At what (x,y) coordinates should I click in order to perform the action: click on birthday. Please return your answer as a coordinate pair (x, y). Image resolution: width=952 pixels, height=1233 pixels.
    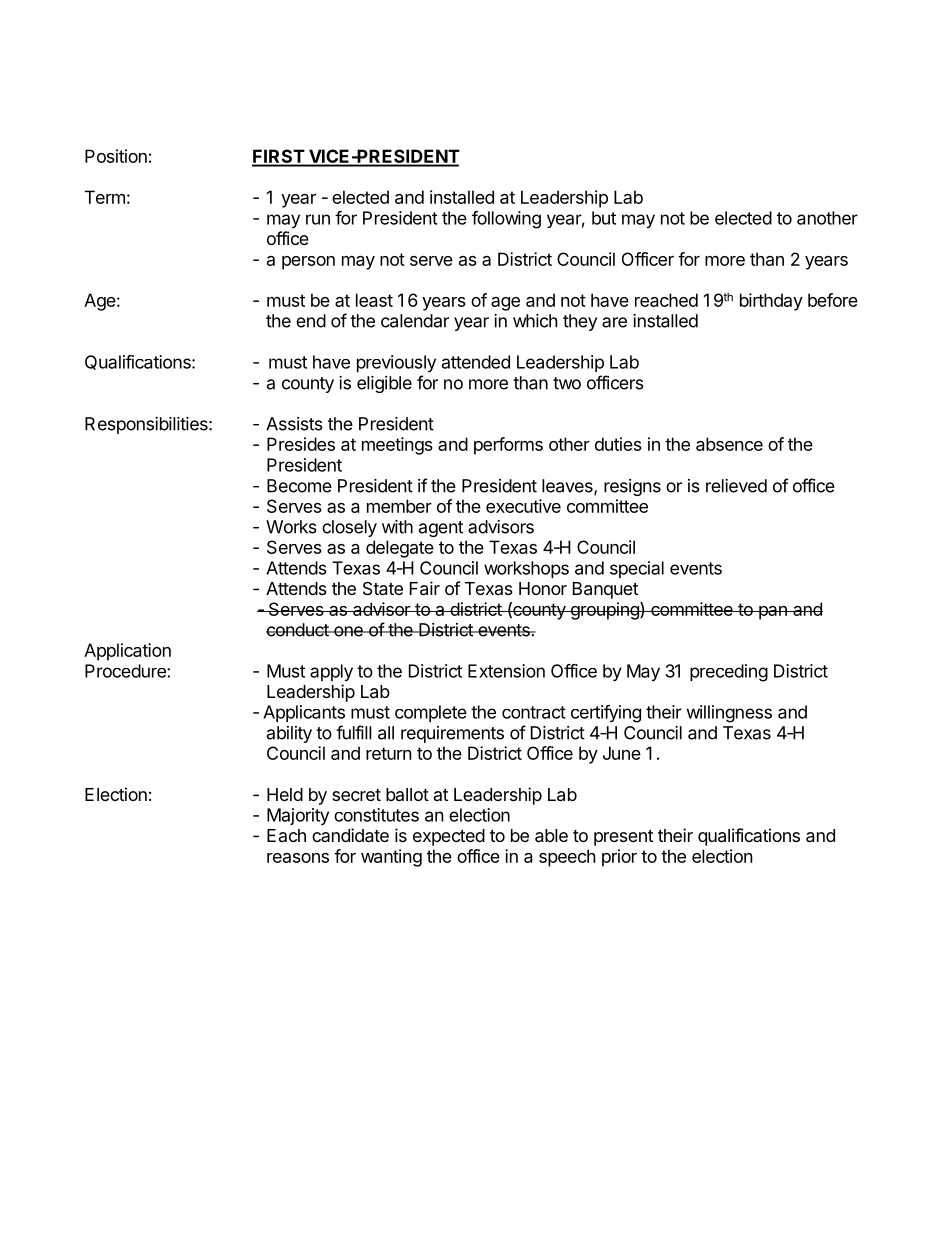
    Looking at the image, I should click on (771, 302).
